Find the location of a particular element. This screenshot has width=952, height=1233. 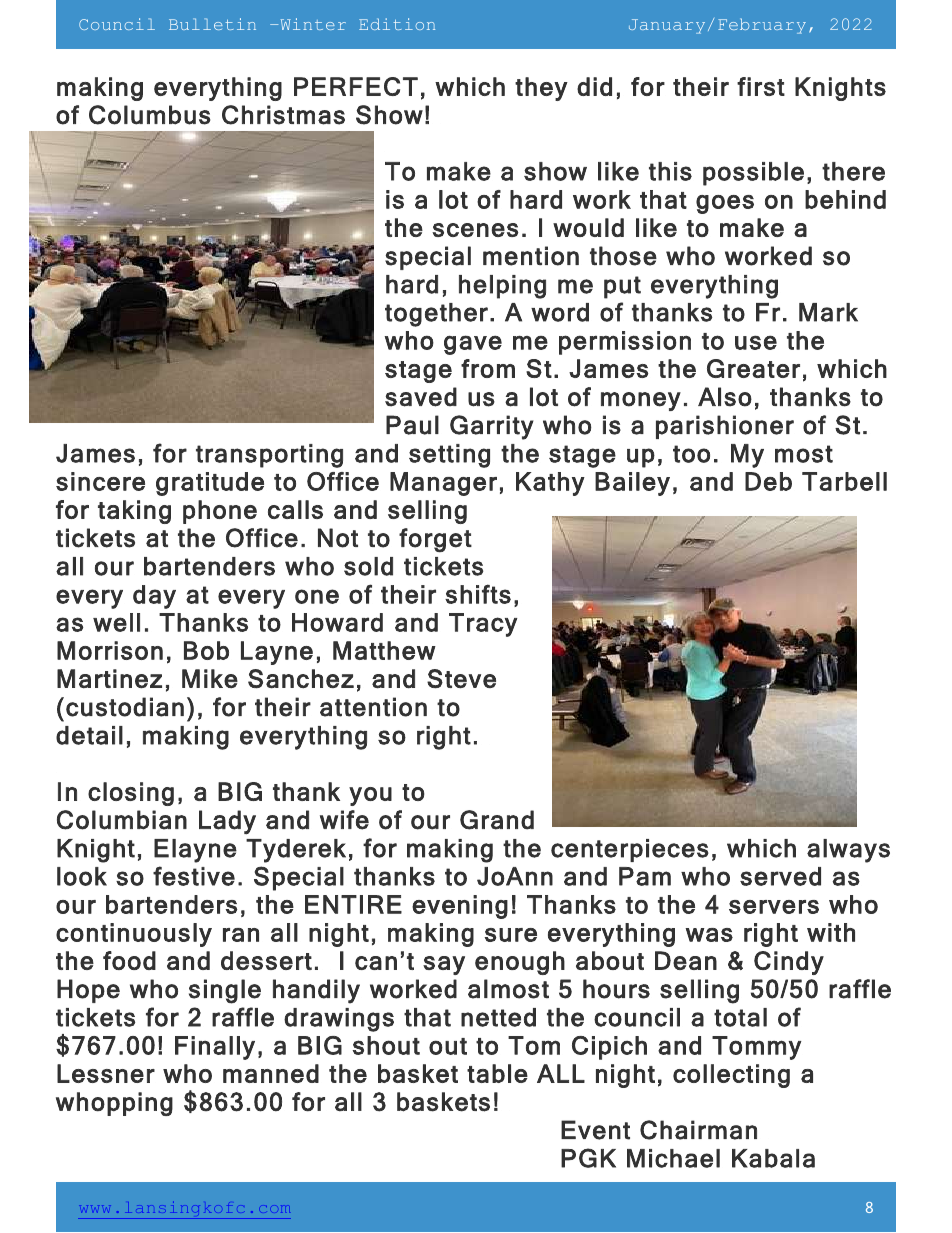

served is located at coordinates (780, 876).
